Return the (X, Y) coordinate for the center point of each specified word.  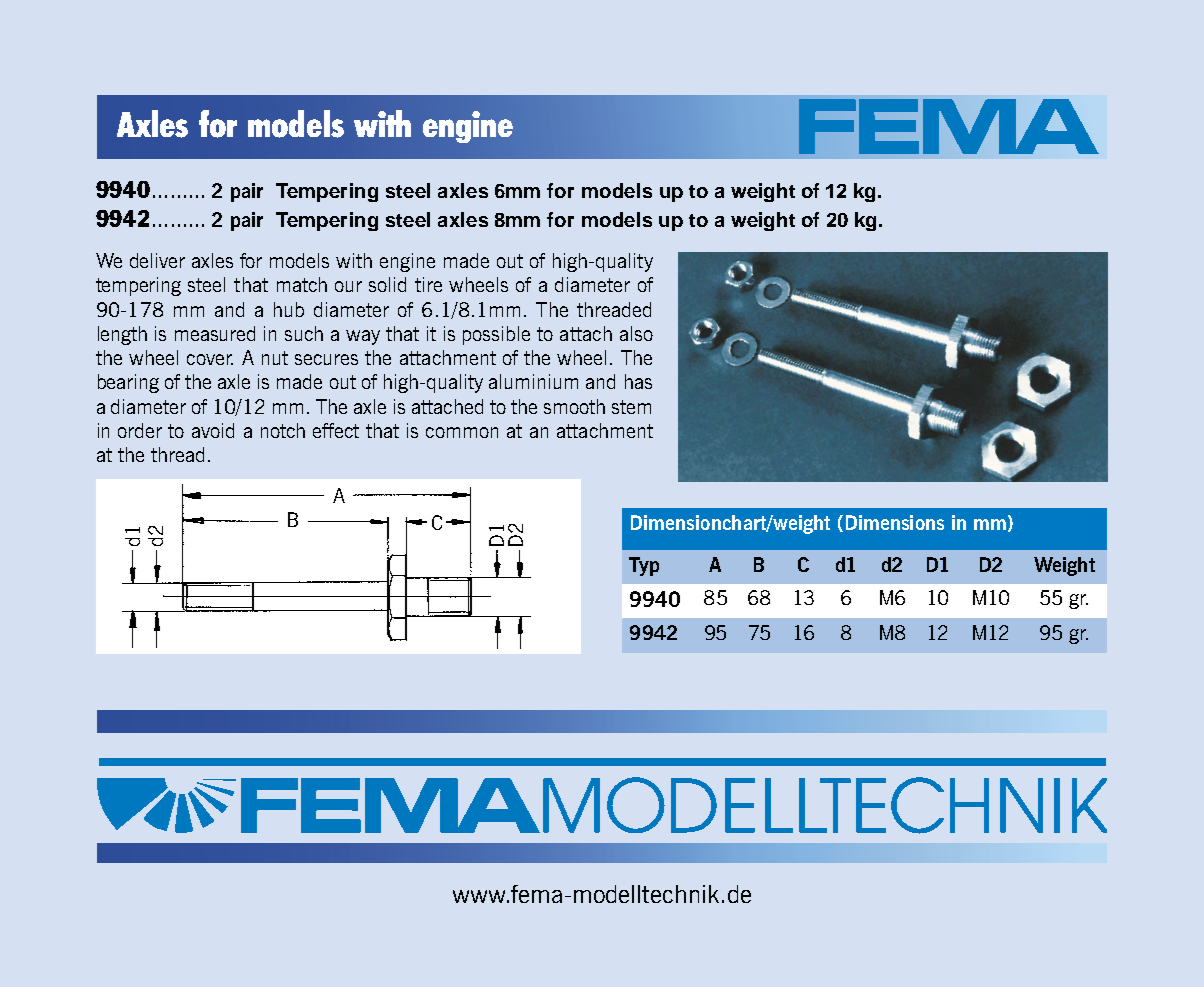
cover (210, 359)
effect (336, 430)
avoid (213, 430)
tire (428, 284)
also (636, 333)
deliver (157, 260)
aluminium (533, 381)
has (638, 381)
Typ (644, 566)
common (462, 432)
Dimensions (895, 522)
